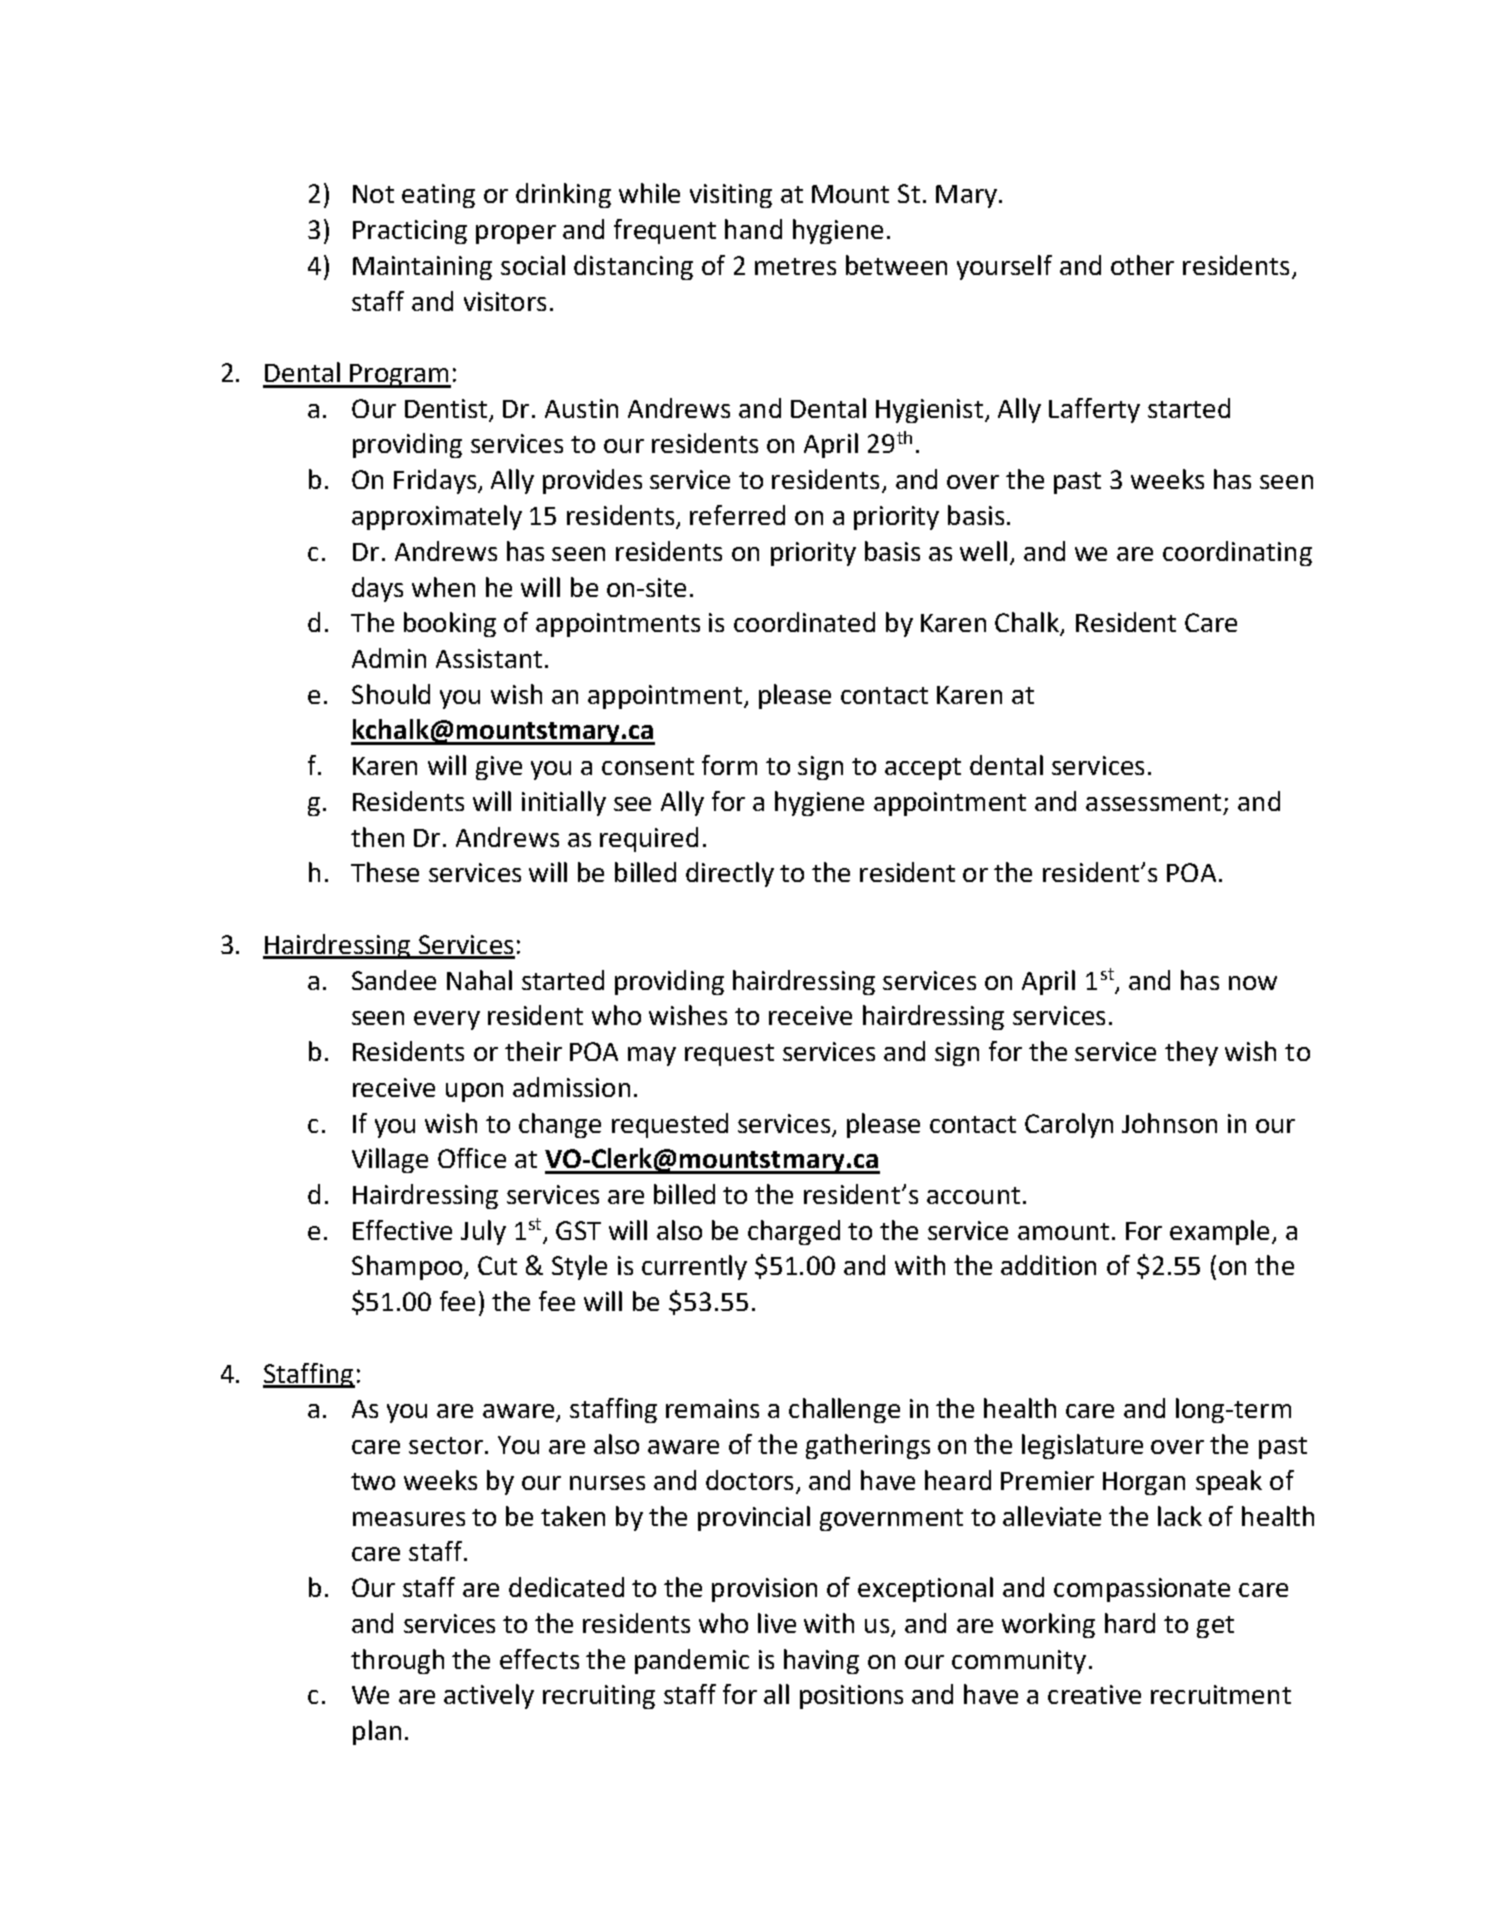 The width and height of the document is (1493, 1932). Describe the element at coordinates (1219, 1232) in the document. I see `example` at that location.
